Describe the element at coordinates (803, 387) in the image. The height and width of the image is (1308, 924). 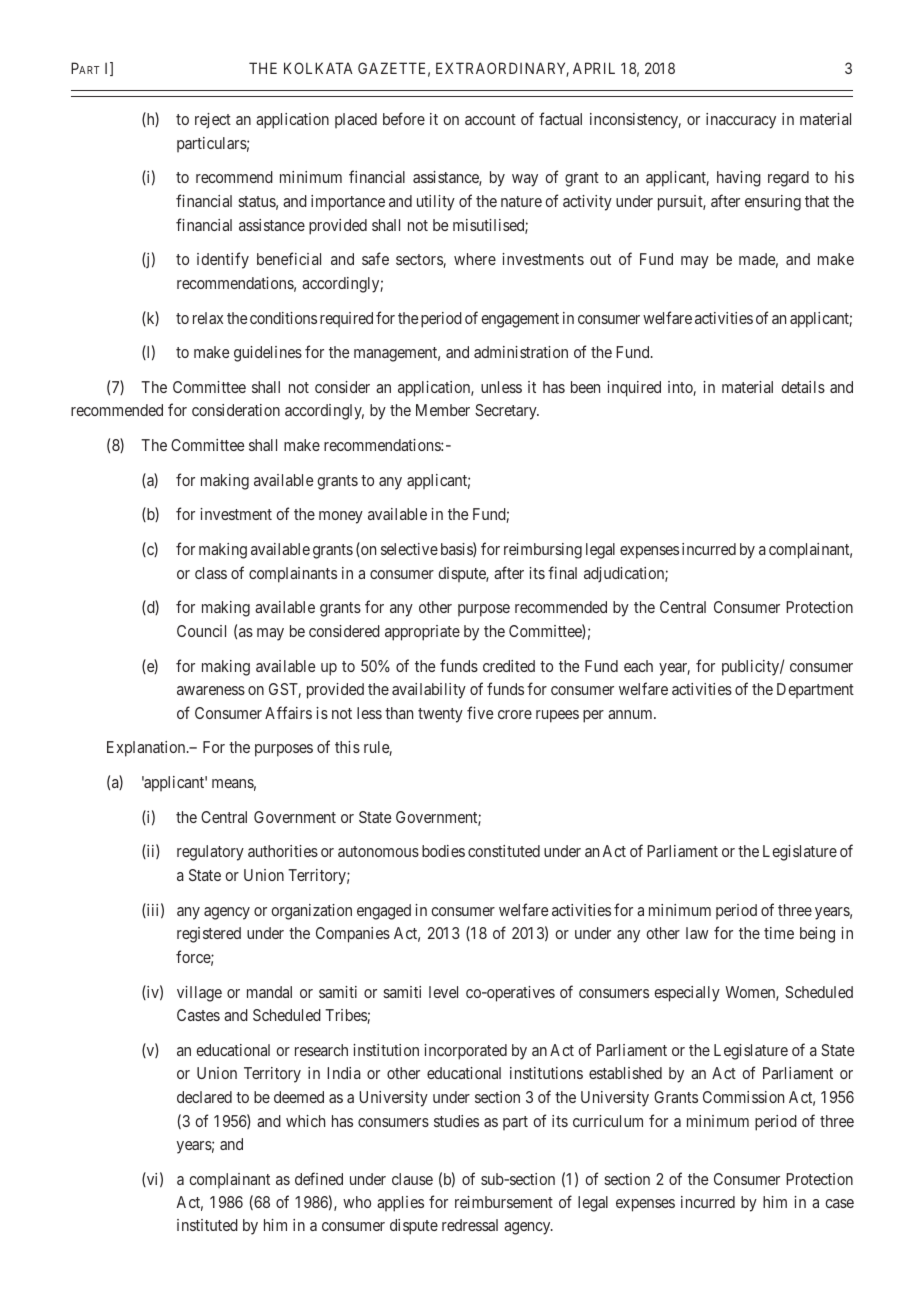
I see `details` at that location.
